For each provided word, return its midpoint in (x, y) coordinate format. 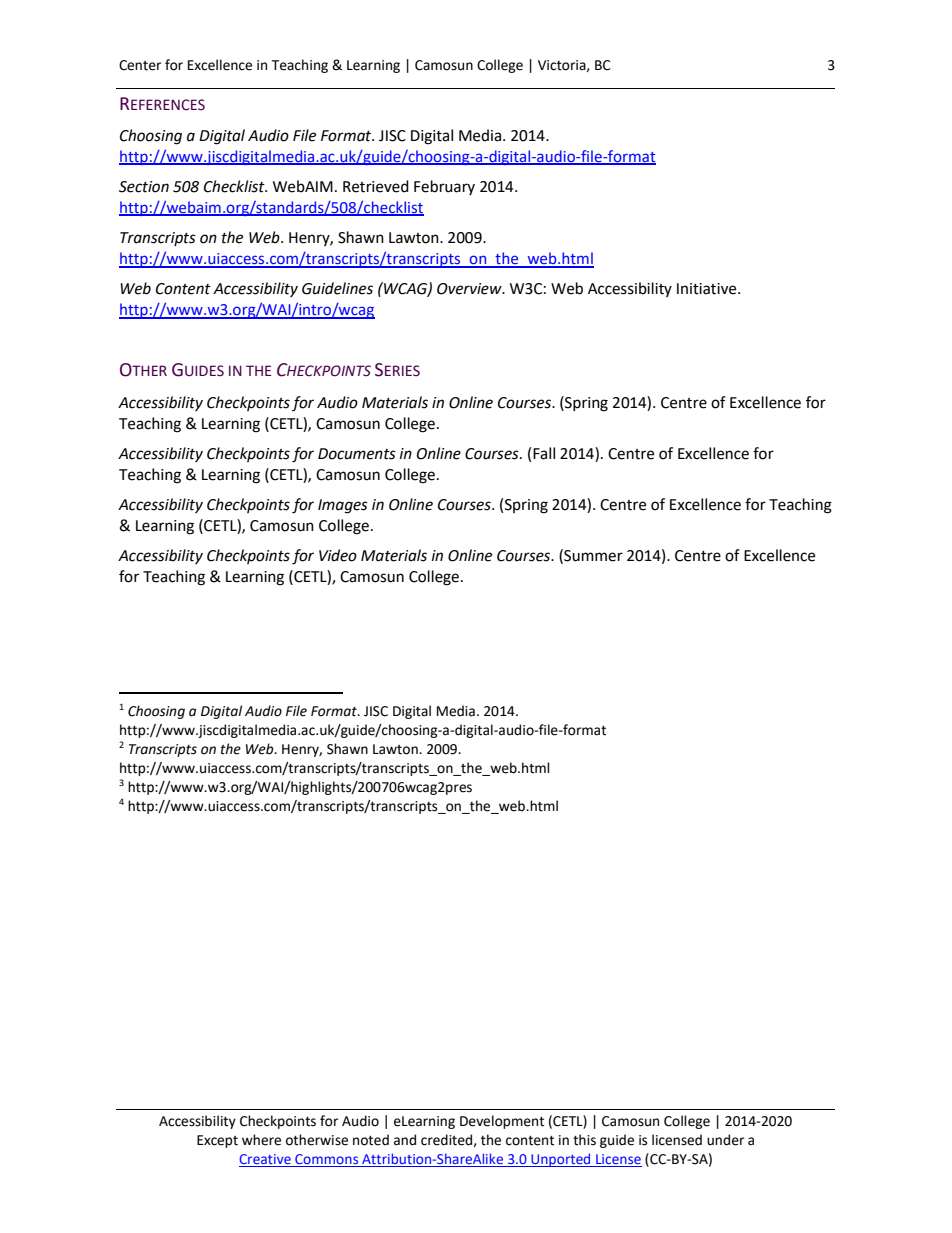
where (261, 1140)
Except (217, 1141)
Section (144, 187)
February (444, 187)
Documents (357, 454)
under (725, 1140)
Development (502, 1122)
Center (140, 65)
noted (371, 1140)
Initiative (708, 289)
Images (343, 506)
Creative (266, 1160)
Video (338, 555)
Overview (470, 289)
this (584, 1140)
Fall (544, 453)
